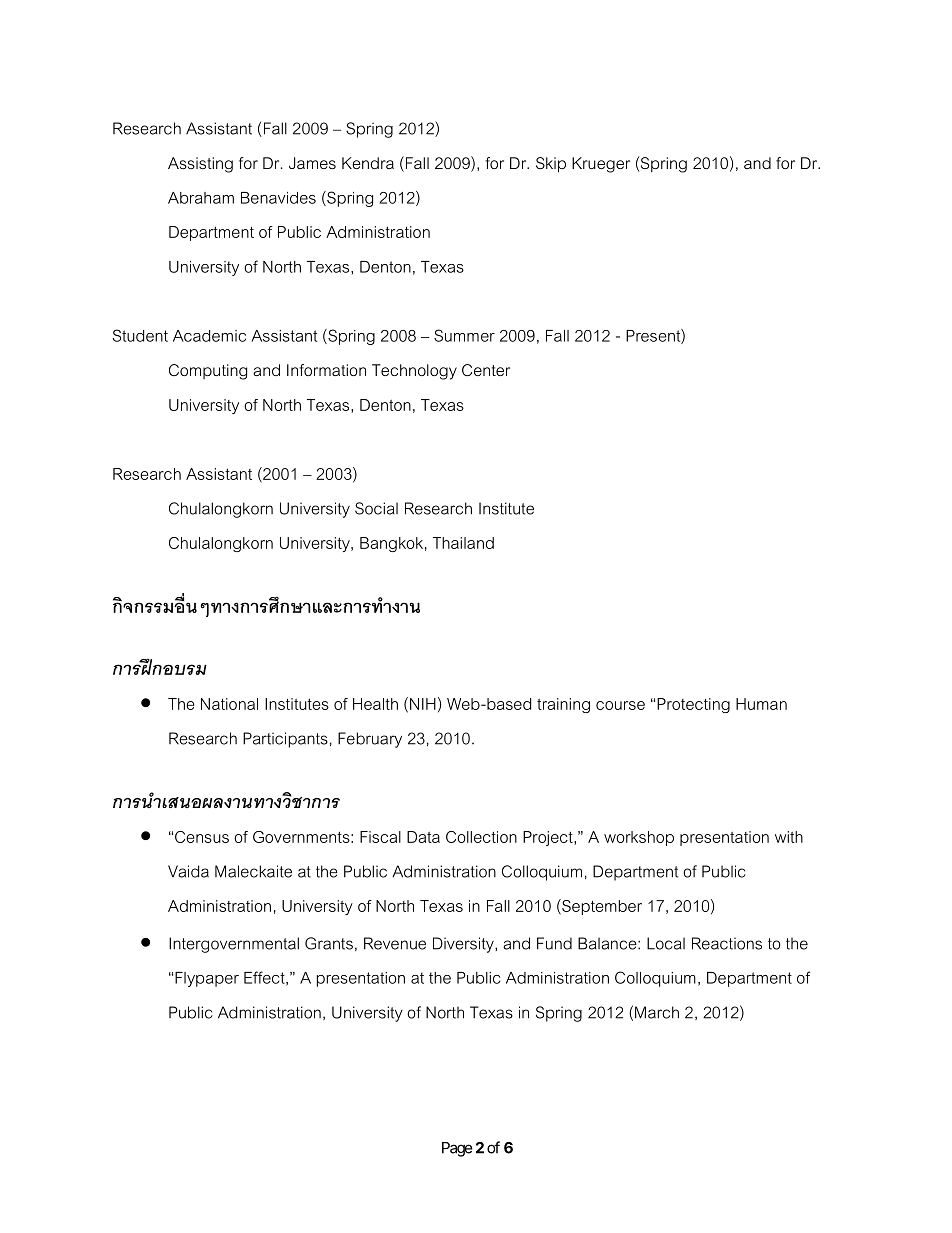 This screenshot has width=952, height=1233. I want to click on Collection, so click(481, 837).
